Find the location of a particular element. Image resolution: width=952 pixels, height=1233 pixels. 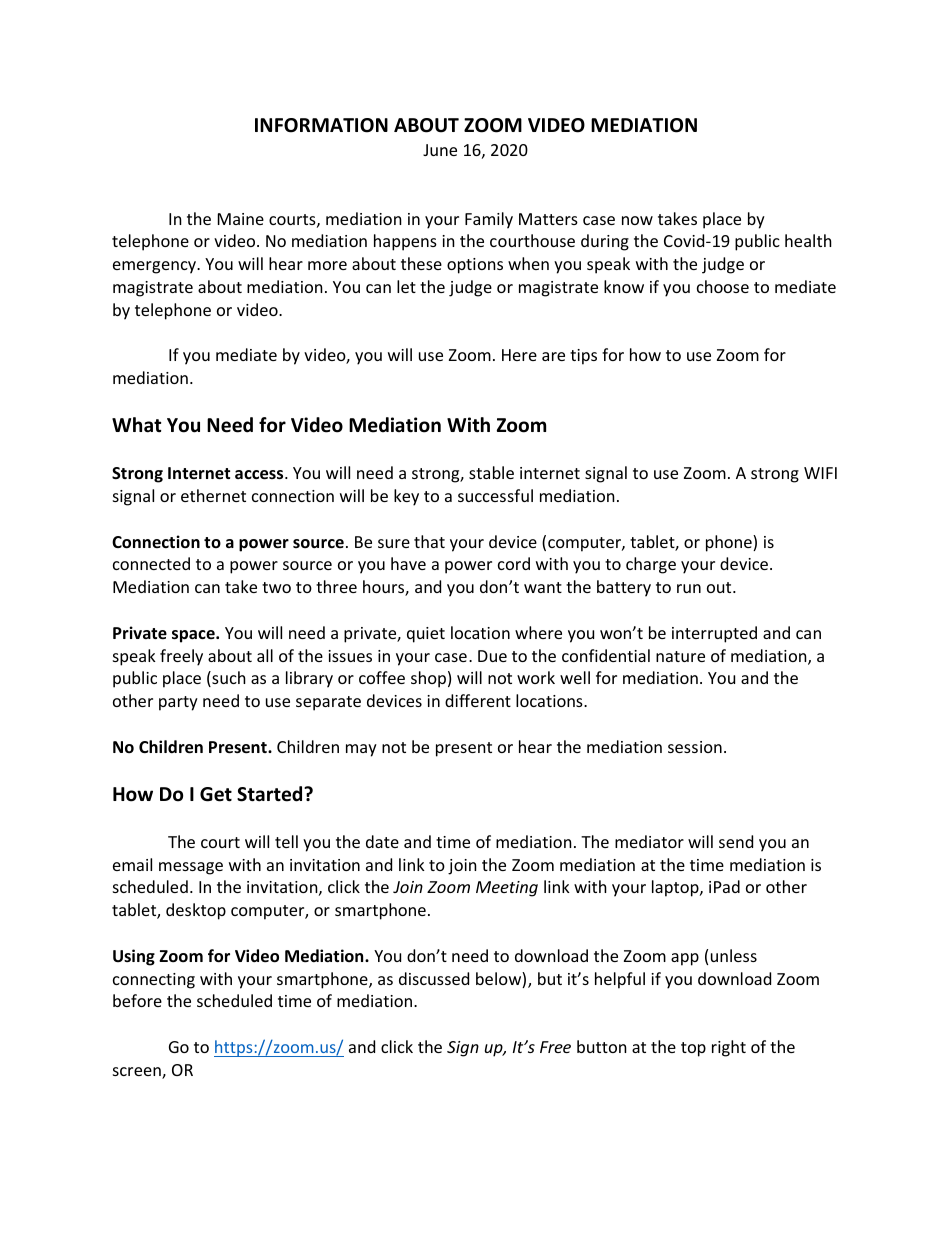

health is located at coordinates (808, 240).
